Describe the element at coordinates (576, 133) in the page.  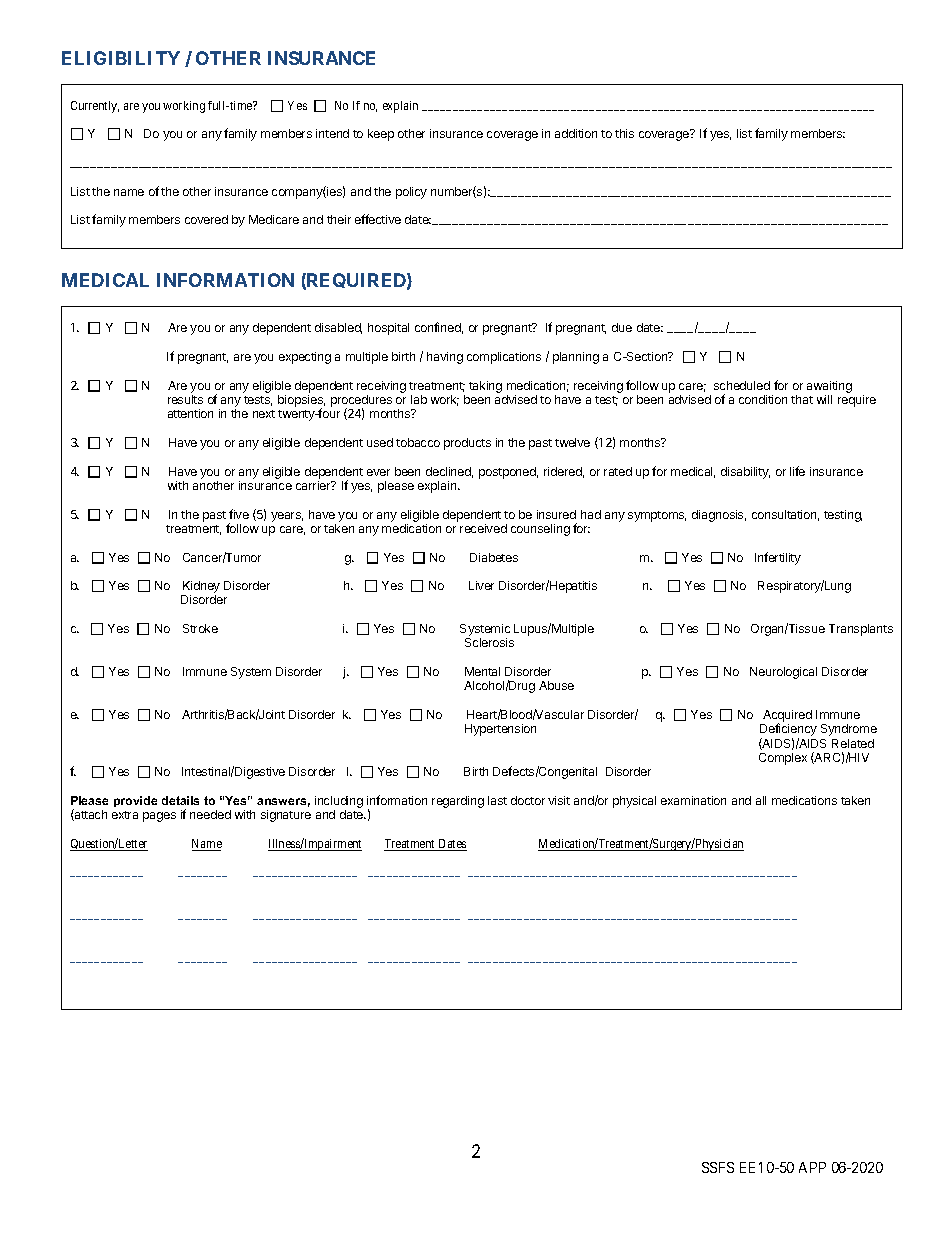
I see `addition` at that location.
